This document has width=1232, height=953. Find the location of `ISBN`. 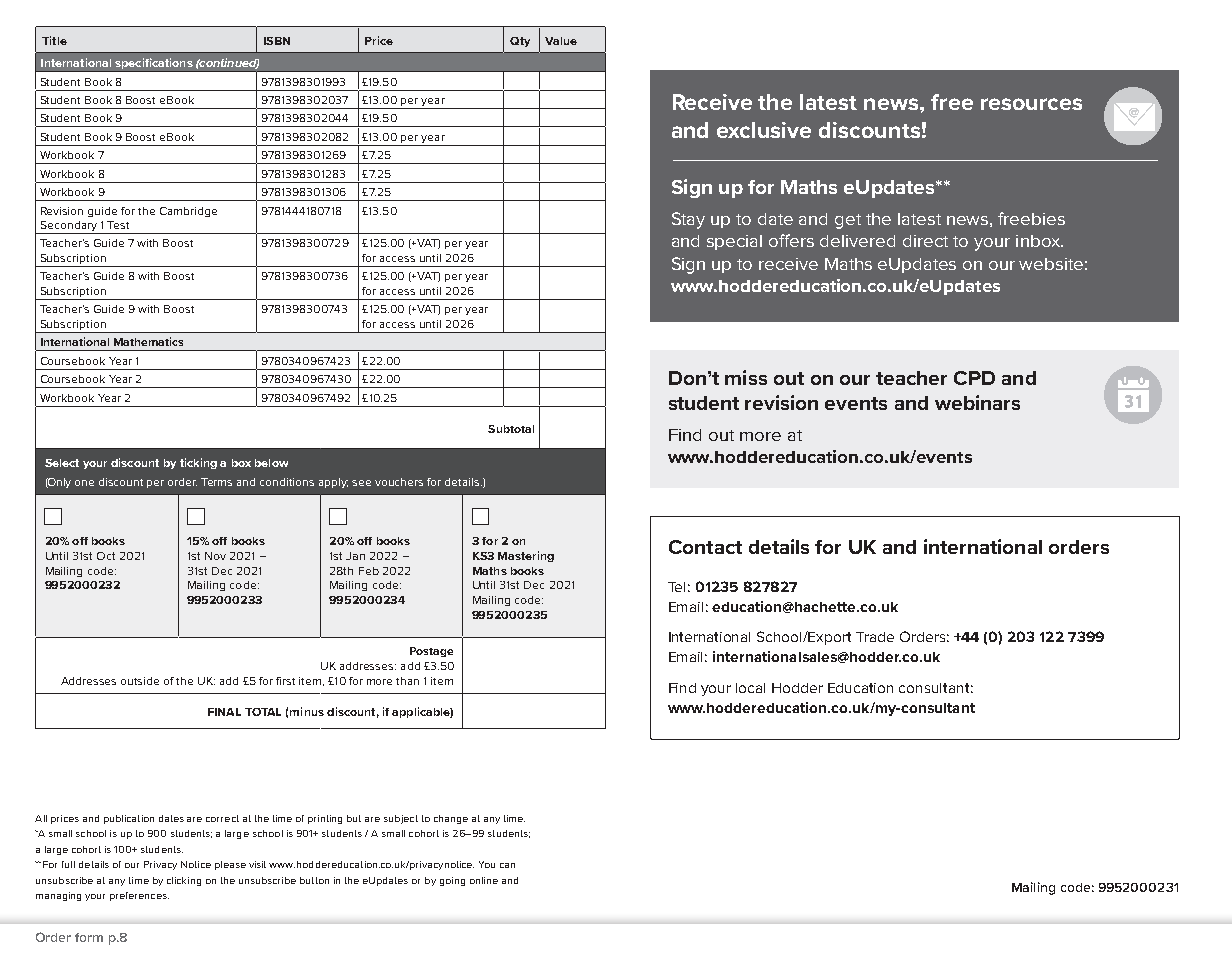

ISBN is located at coordinates (277, 41).
